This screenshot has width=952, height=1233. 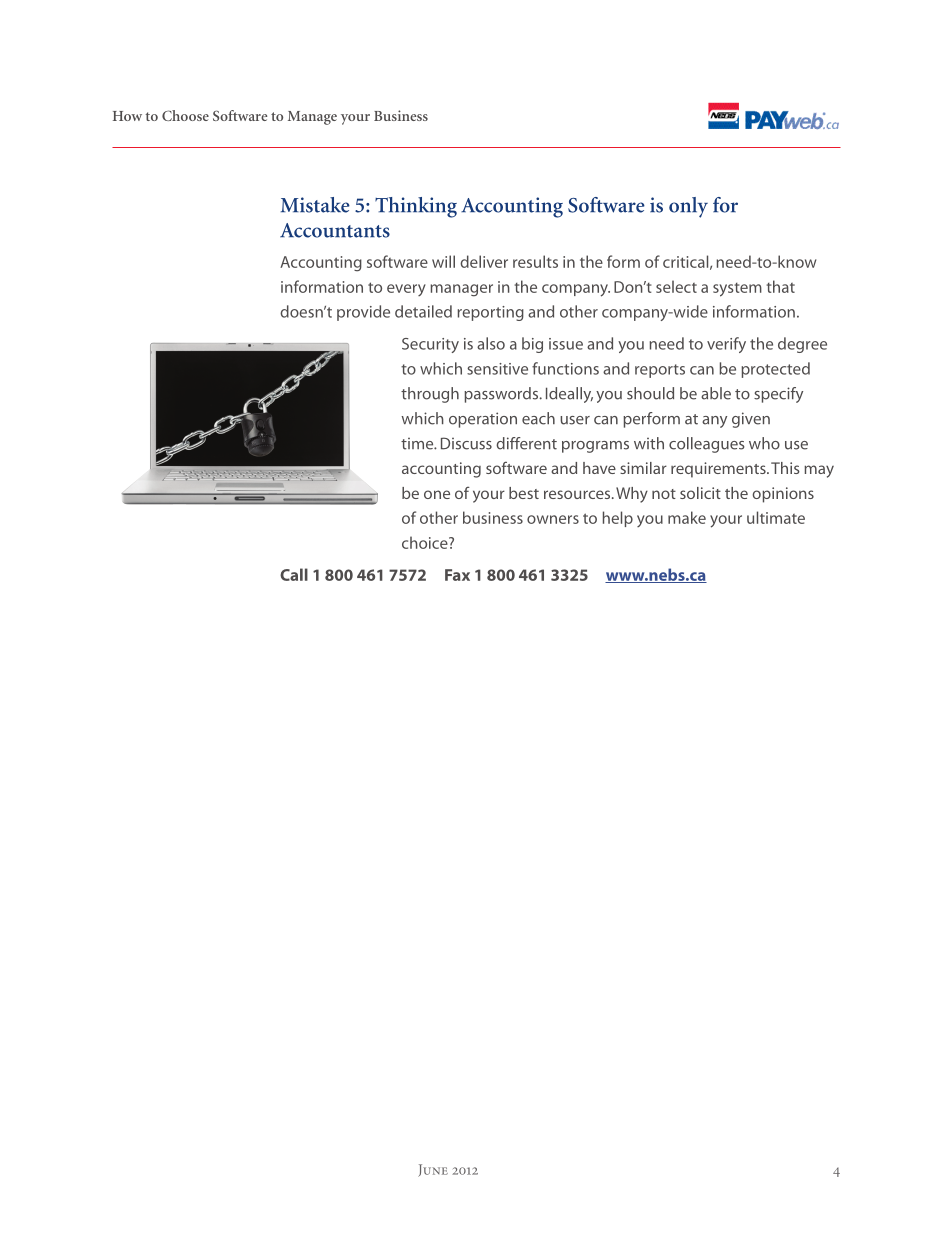 I want to click on Thinking, so click(x=416, y=207).
